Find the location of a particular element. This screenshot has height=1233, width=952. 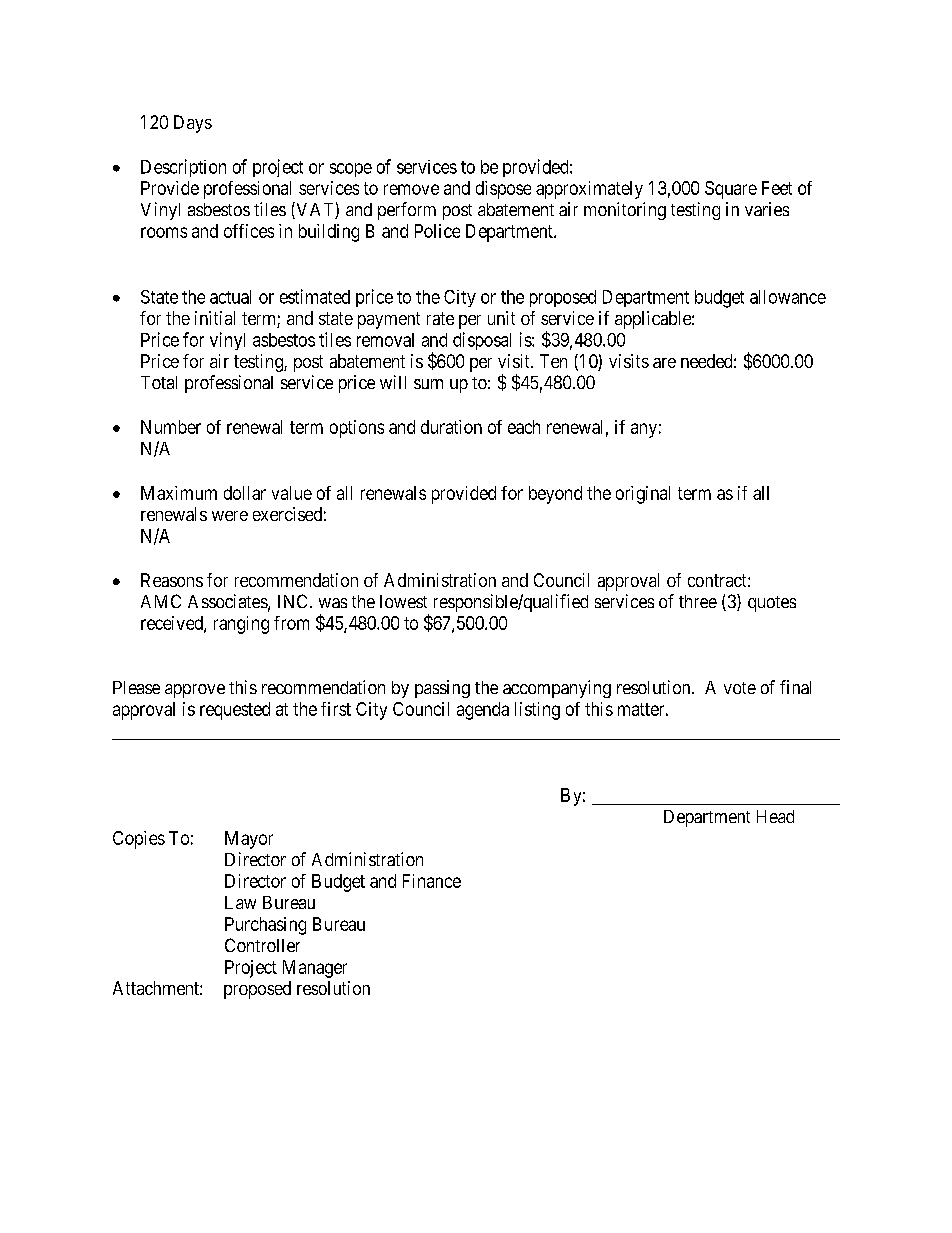

were is located at coordinates (230, 516).
